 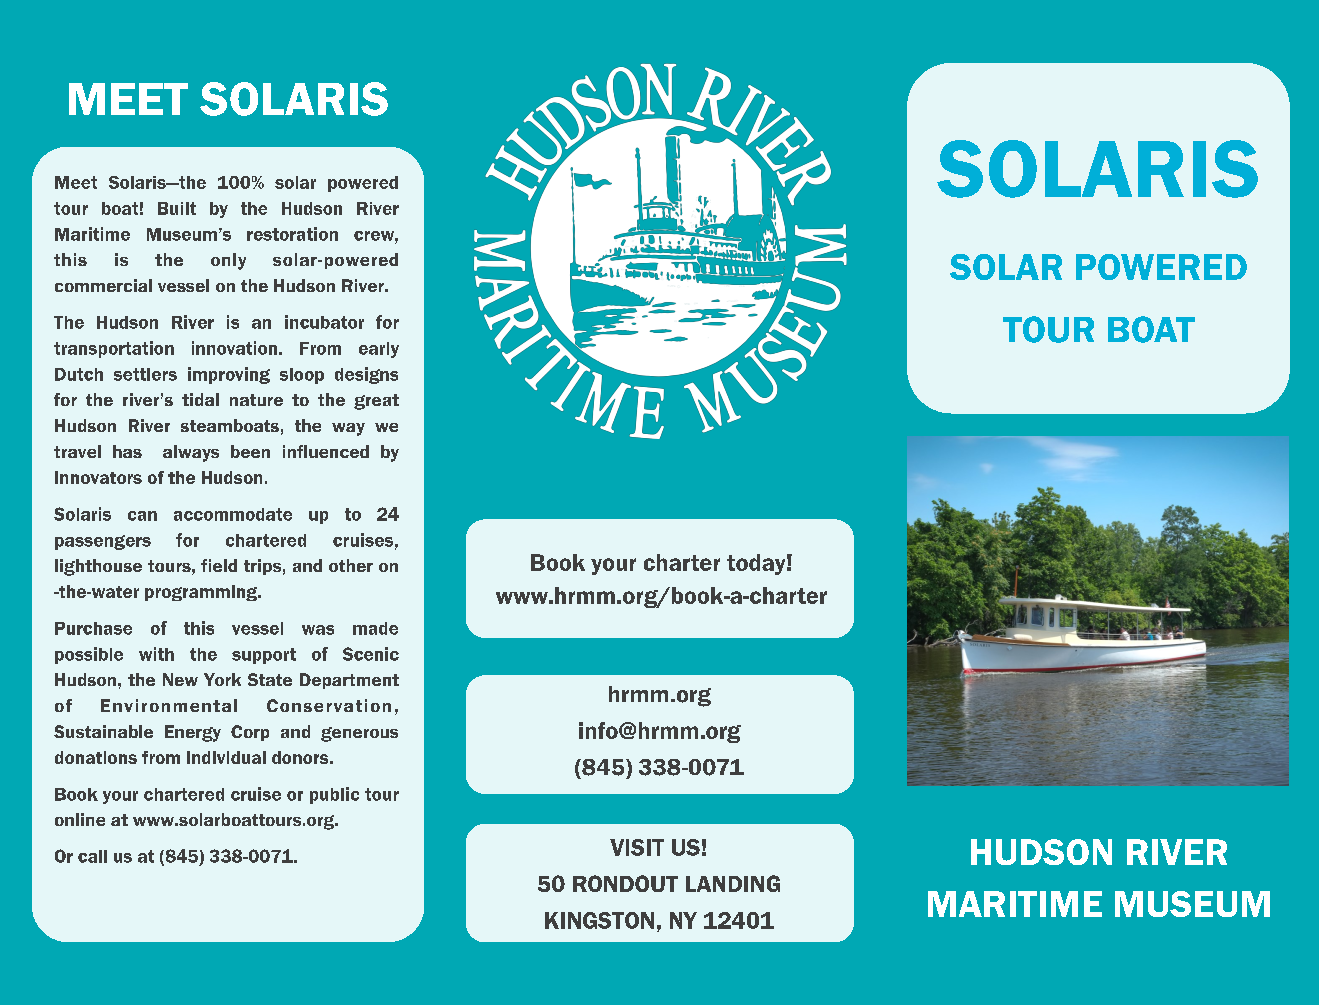 I want to click on Built, so click(x=177, y=208).
